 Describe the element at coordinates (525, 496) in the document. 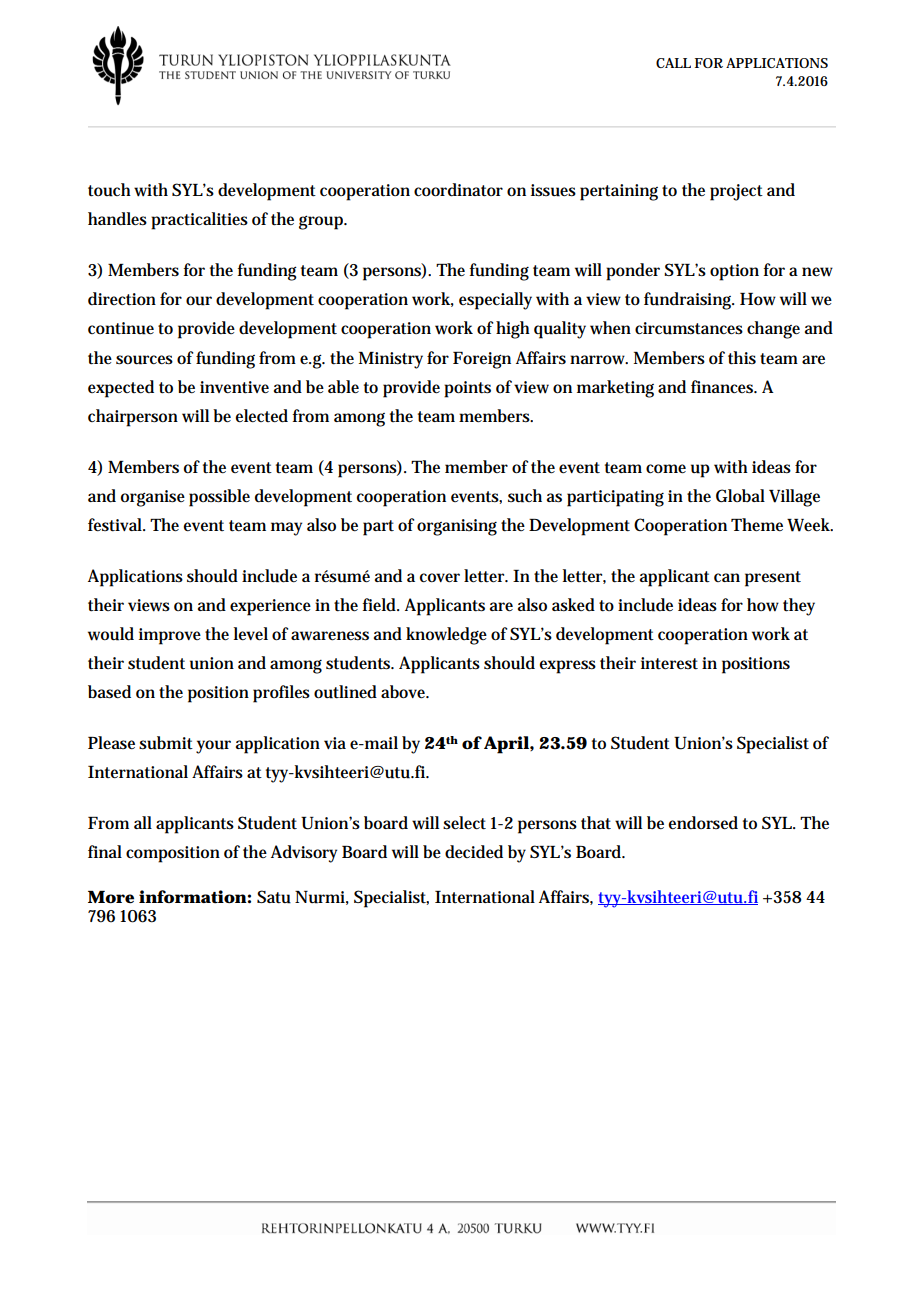

I see `such` at that location.
